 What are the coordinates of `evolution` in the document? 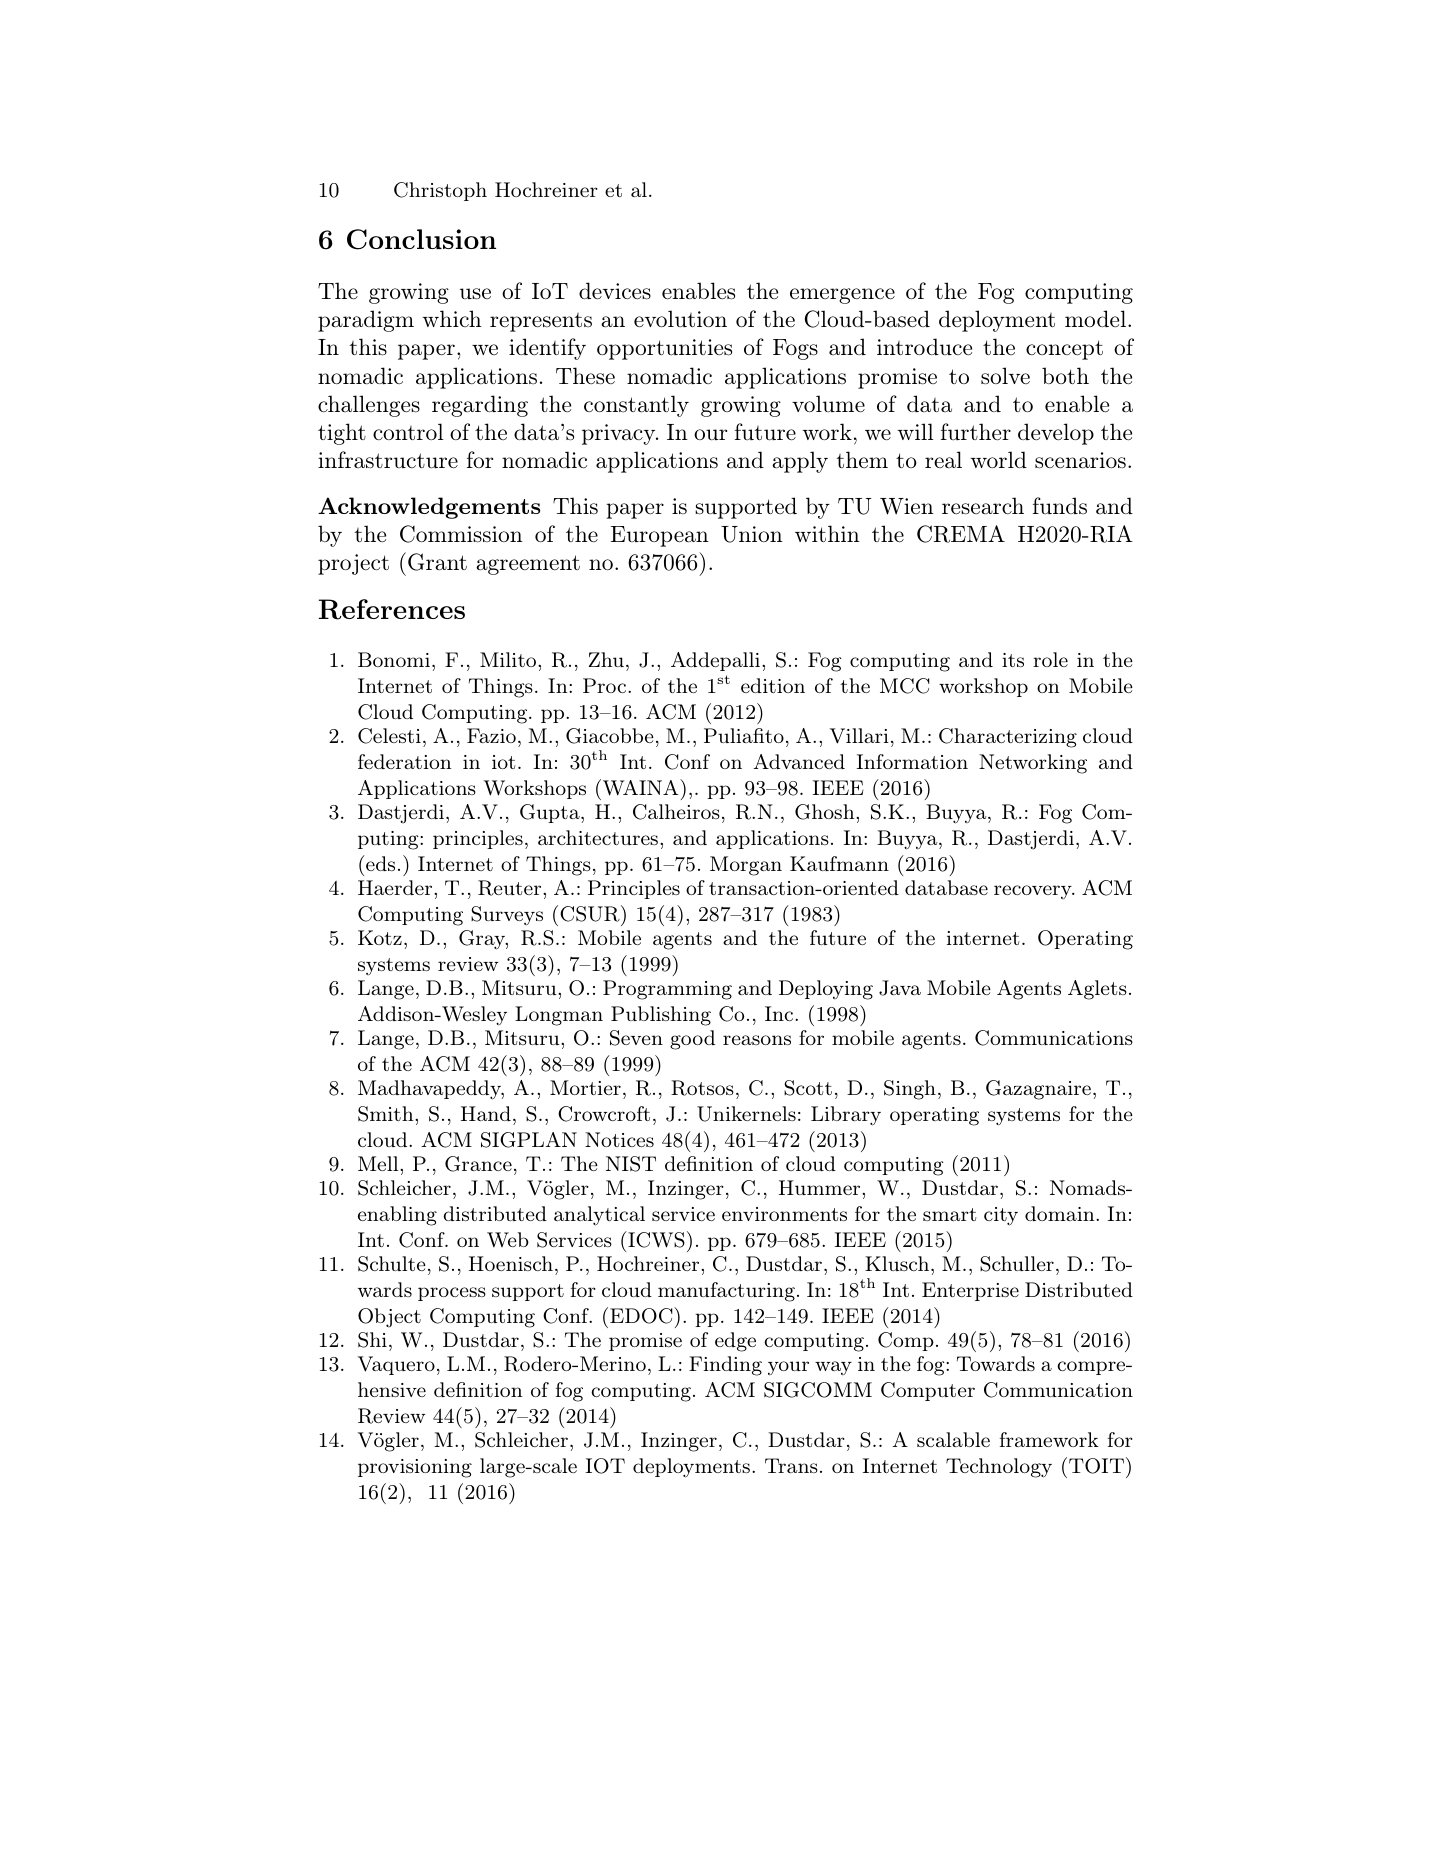 It's located at (680, 319).
